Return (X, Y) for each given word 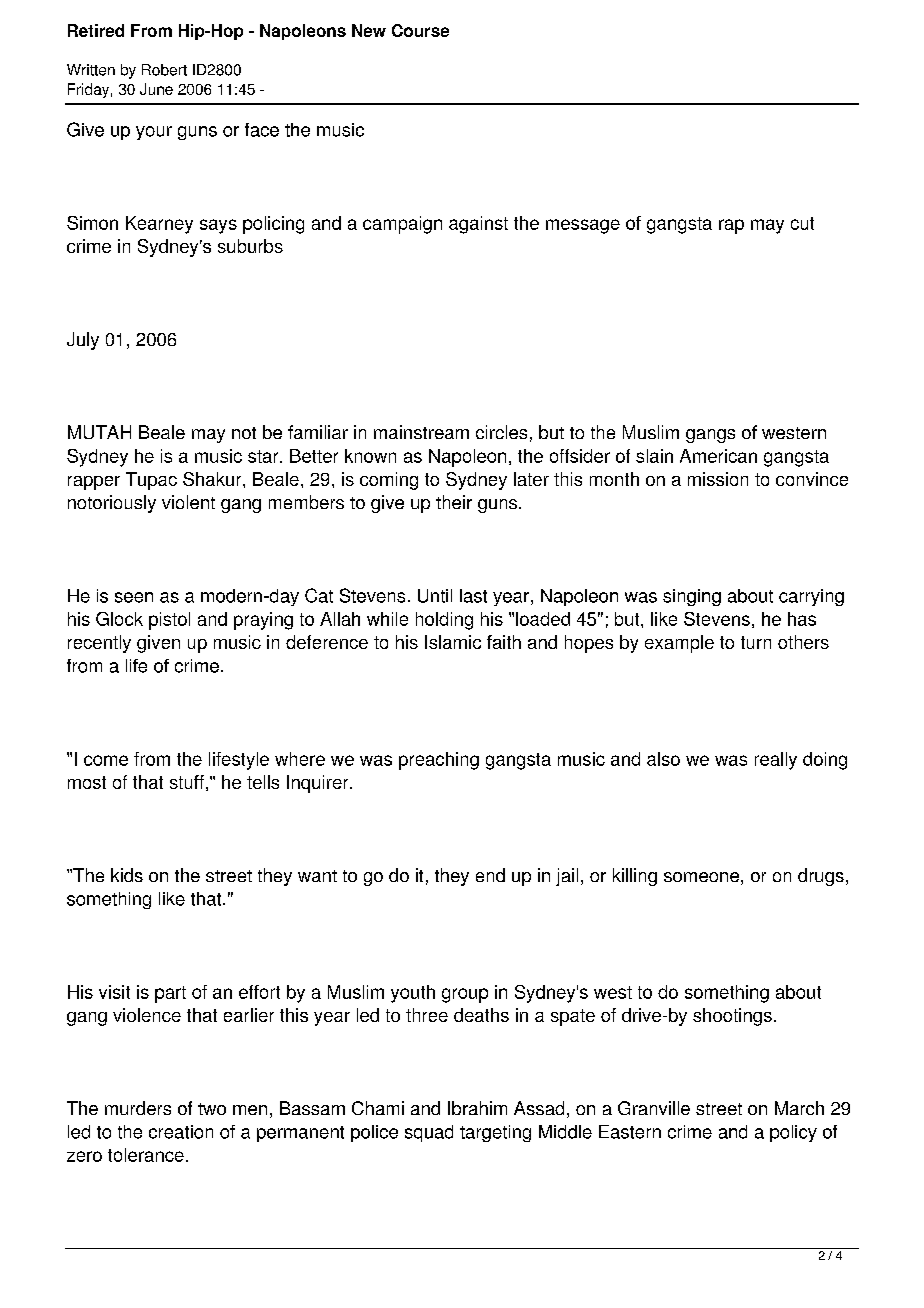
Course (420, 30)
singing (692, 597)
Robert (164, 70)
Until (435, 596)
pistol (169, 621)
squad (429, 1133)
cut (802, 223)
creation (181, 1132)
